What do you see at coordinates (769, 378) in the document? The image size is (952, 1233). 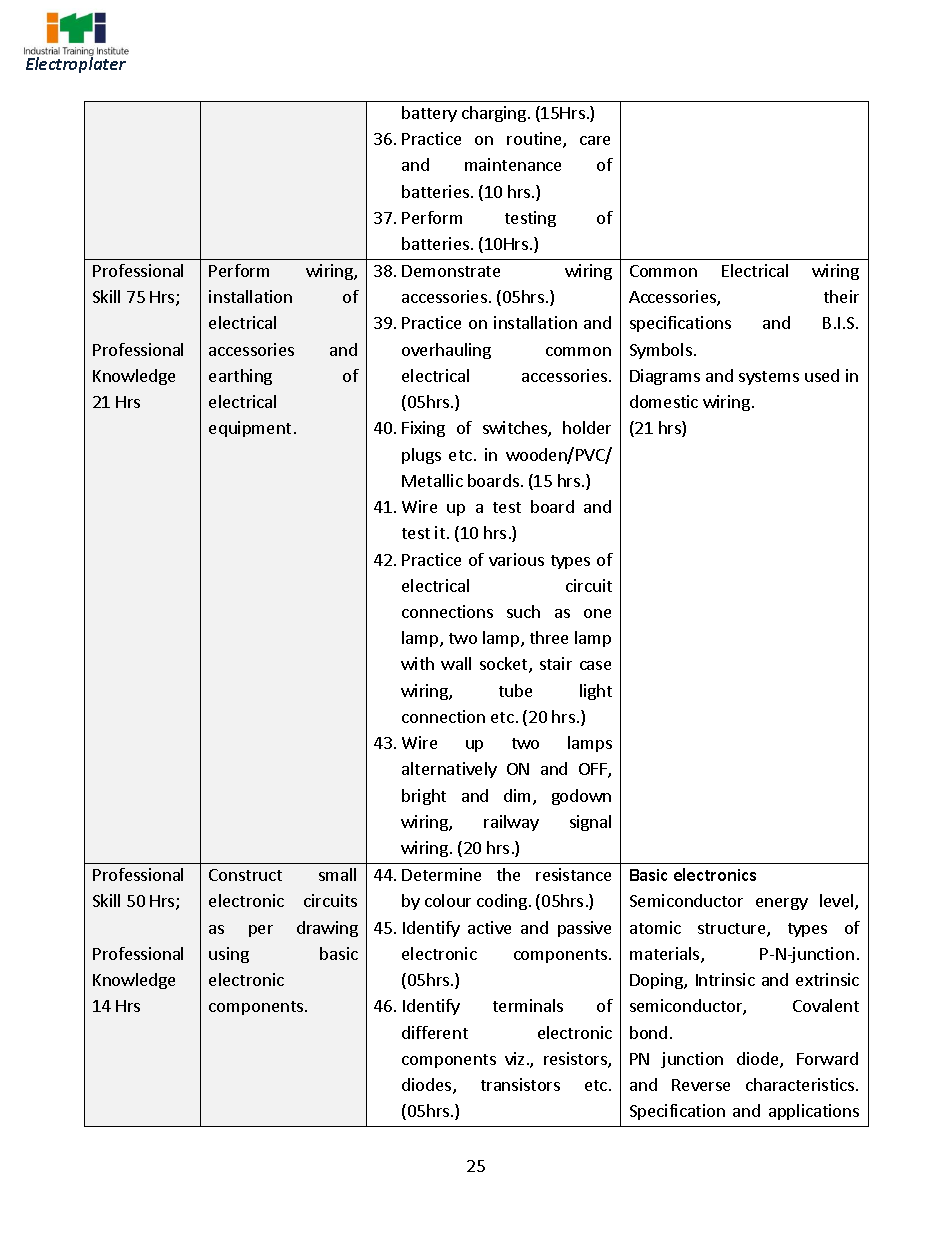 I see `systems` at bounding box center [769, 378].
